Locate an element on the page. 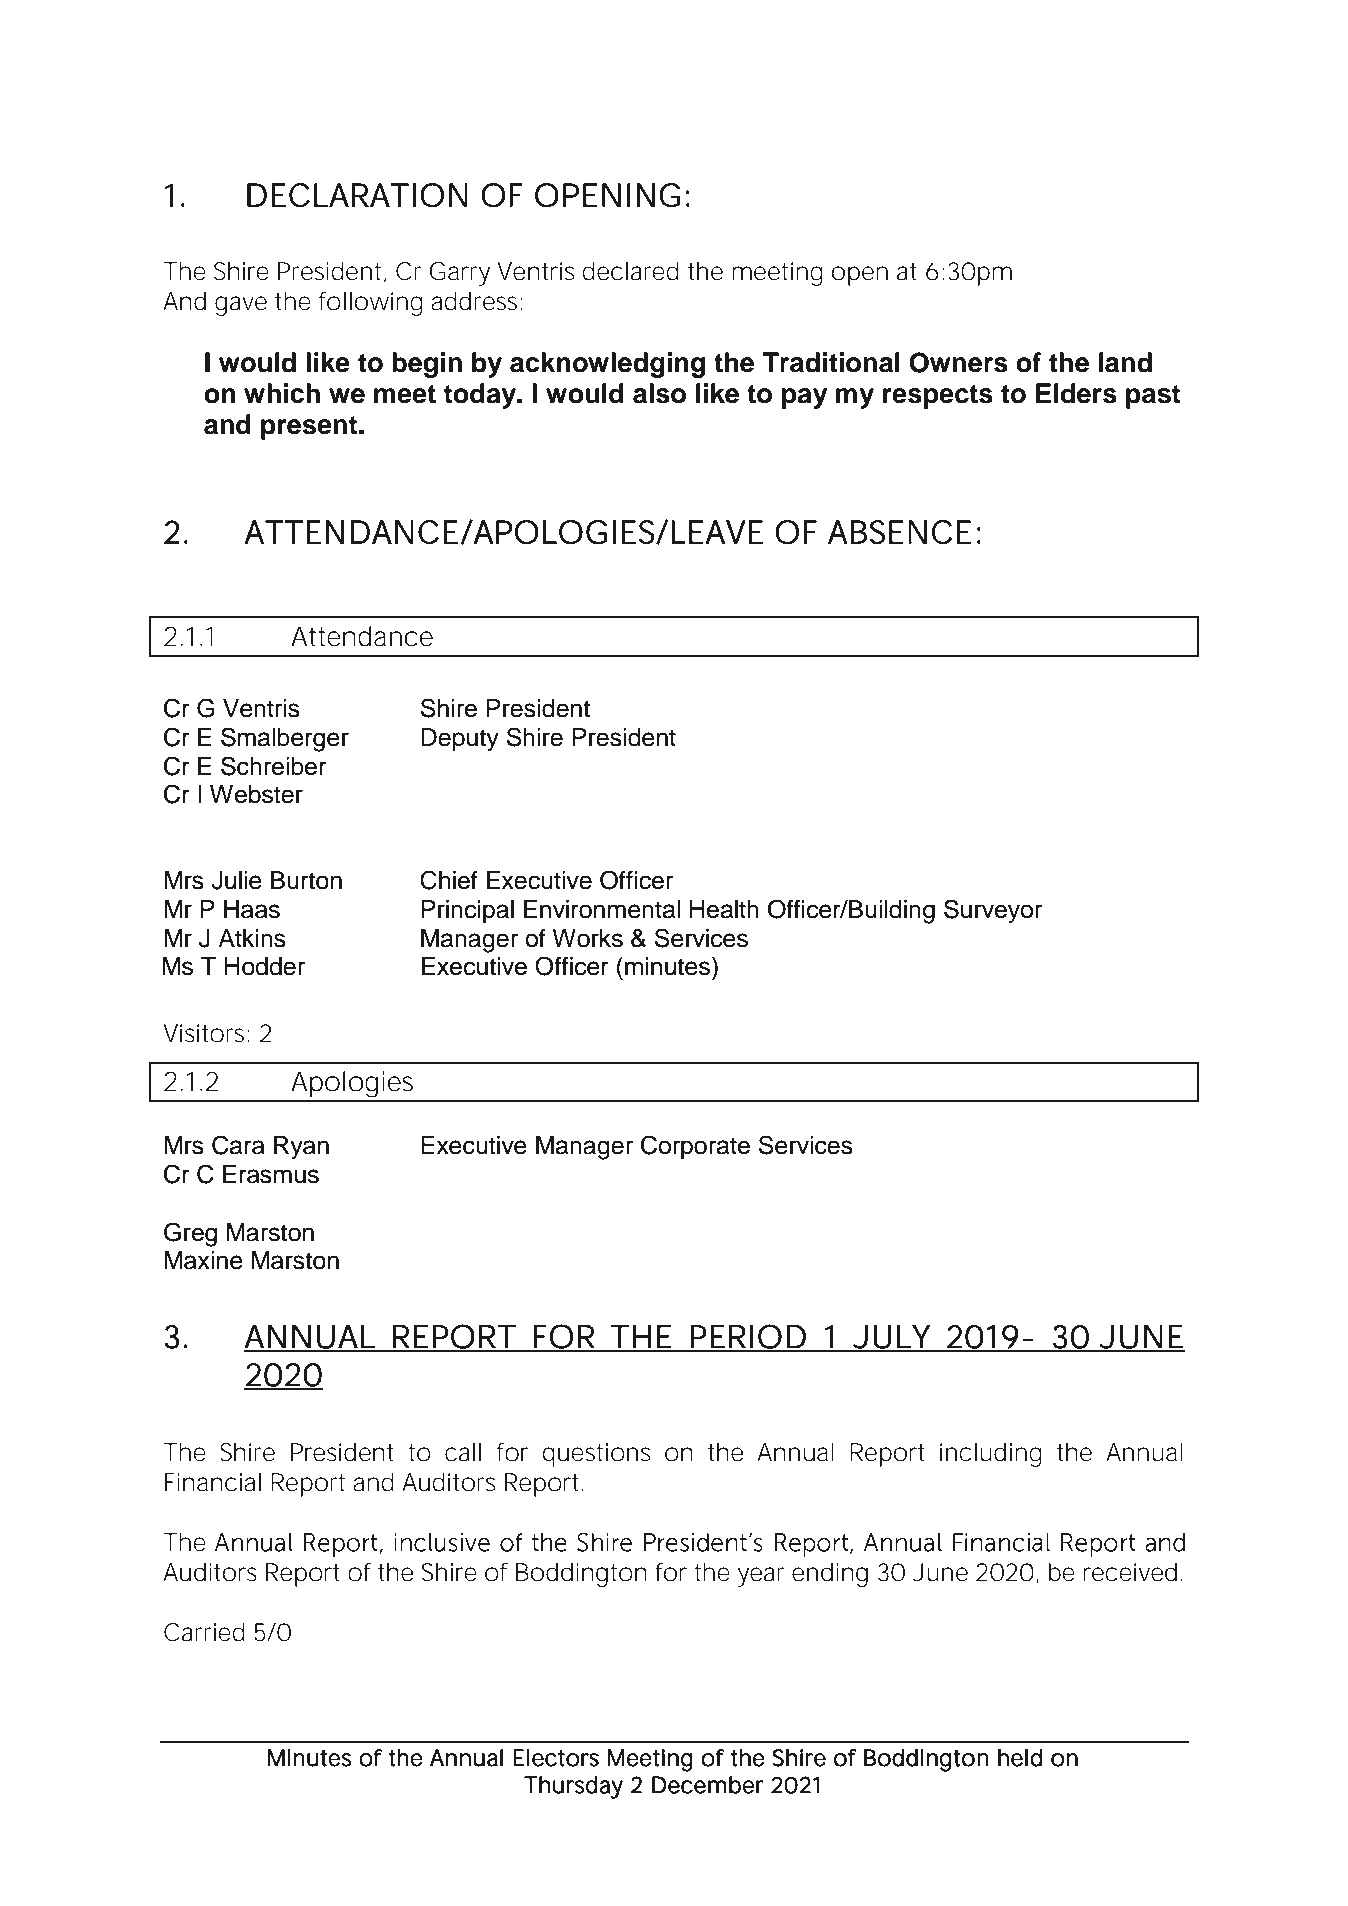 Image resolution: width=1348 pixels, height=1906 pixels. gave is located at coordinates (241, 306).
